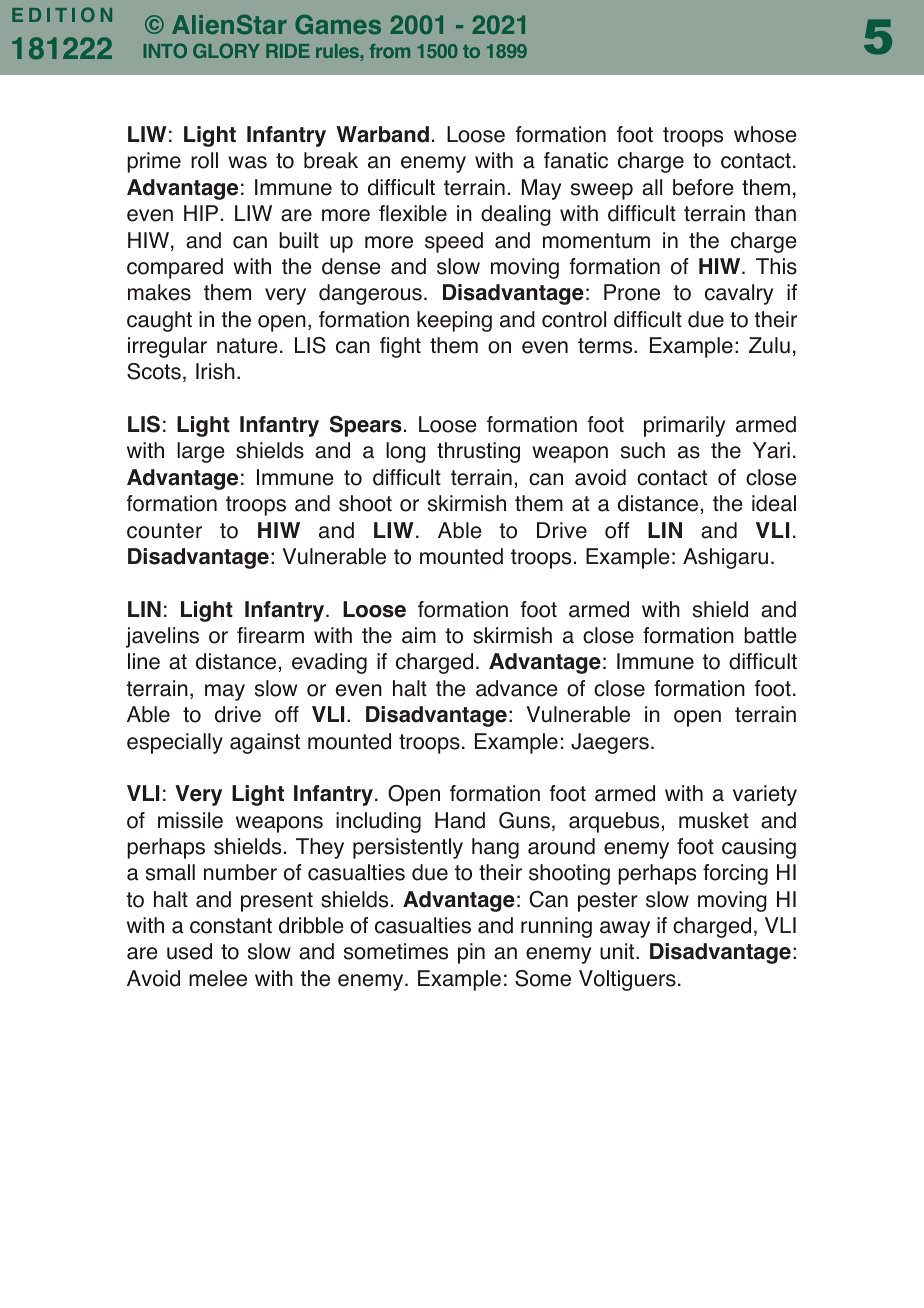 The height and width of the screenshot is (1308, 924). What do you see at coordinates (226, 50) in the screenshot?
I see `GLORY` at bounding box center [226, 50].
